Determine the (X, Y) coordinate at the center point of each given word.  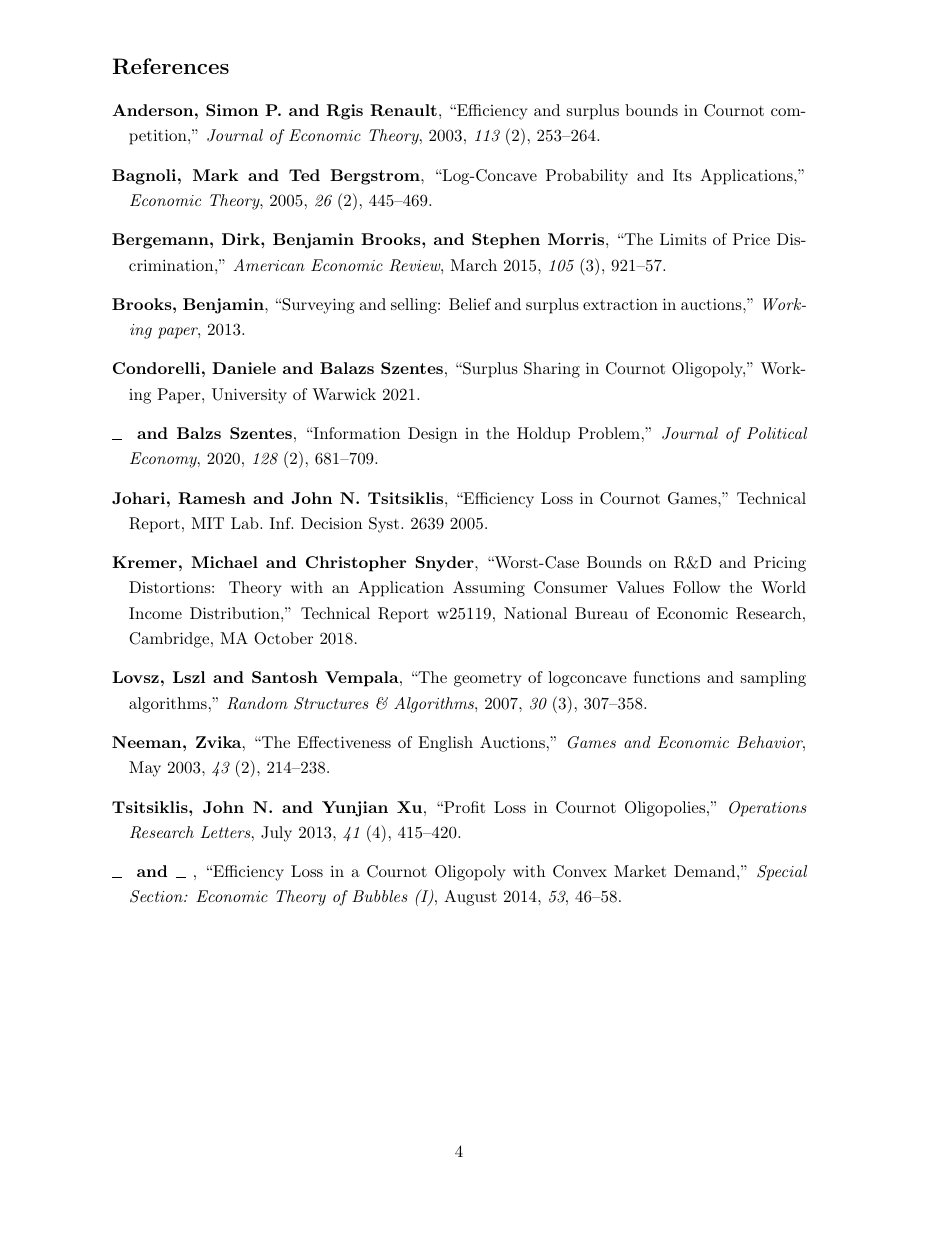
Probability (587, 177)
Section (157, 896)
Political (777, 433)
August (470, 898)
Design (432, 435)
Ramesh (212, 498)
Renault (403, 110)
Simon (232, 110)
